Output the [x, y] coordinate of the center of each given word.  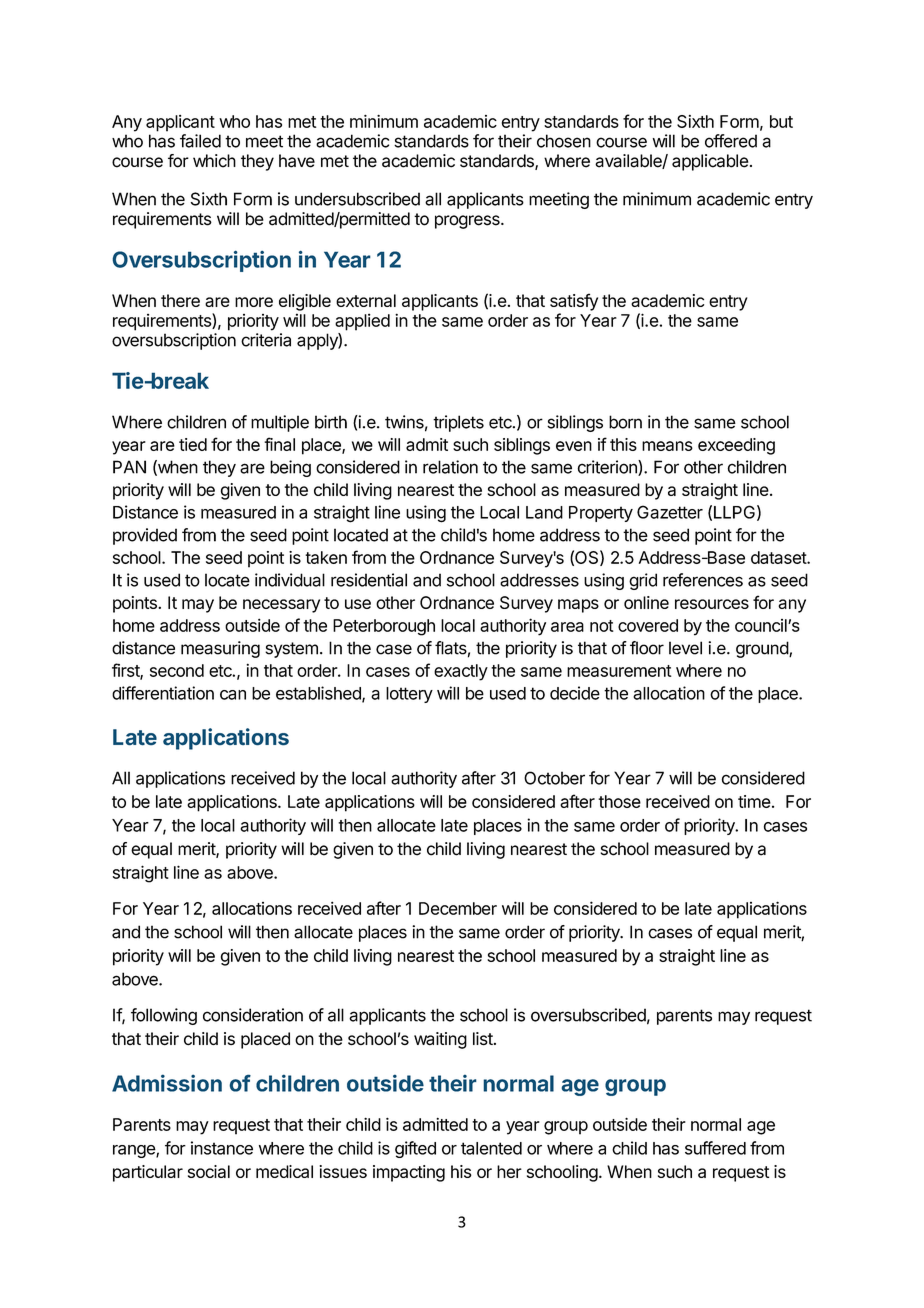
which [214, 161]
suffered [715, 1148]
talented [491, 1148]
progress [468, 222]
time [754, 801]
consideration [253, 1015]
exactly [461, 672]
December [458, 908]
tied [193, 444]
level [685, 648]
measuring [220, 649]
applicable [710, 162]
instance [222, 1148]
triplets [458, 423]
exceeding [736, 446]
